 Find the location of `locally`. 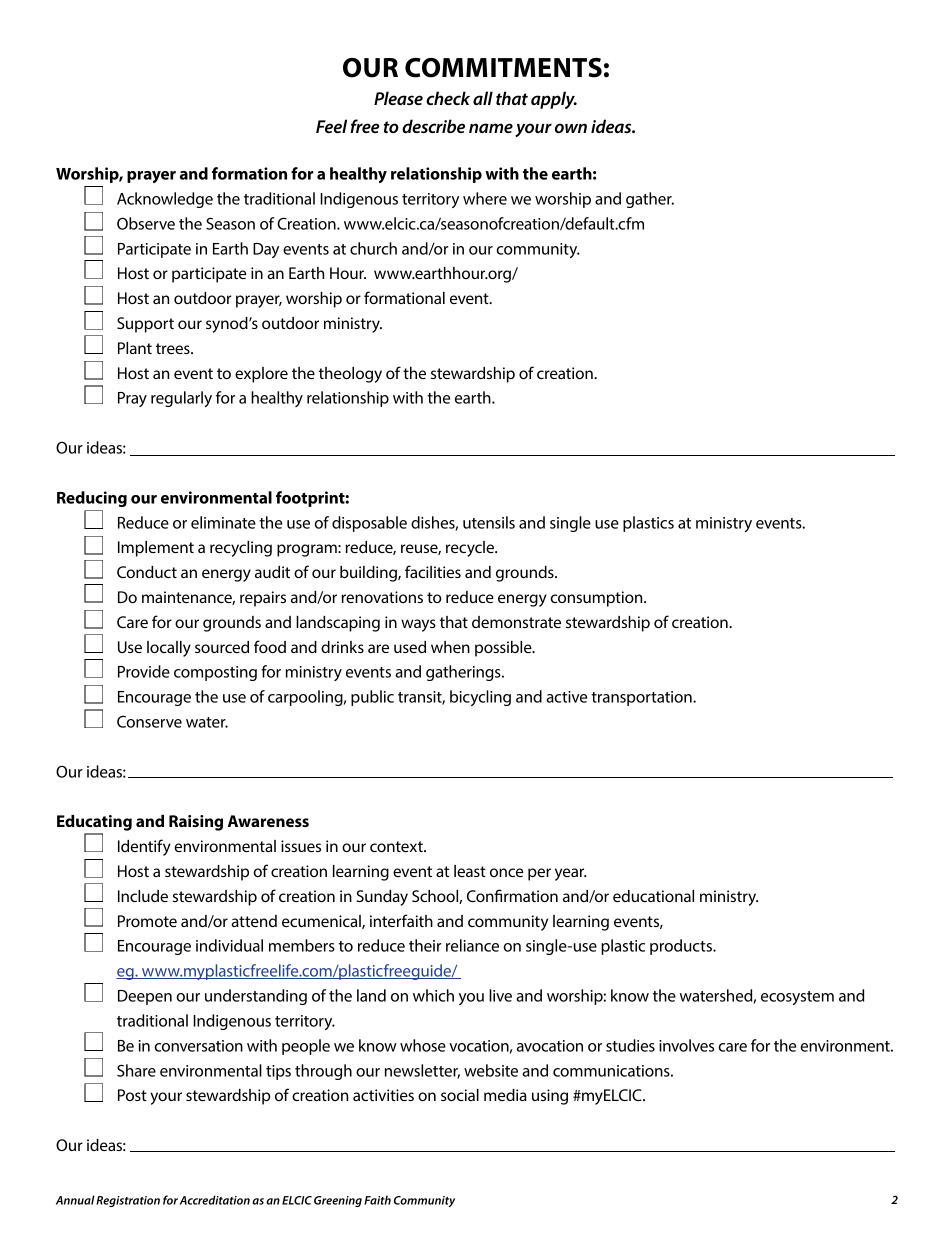

locally is located at coordinates (169, 649).
